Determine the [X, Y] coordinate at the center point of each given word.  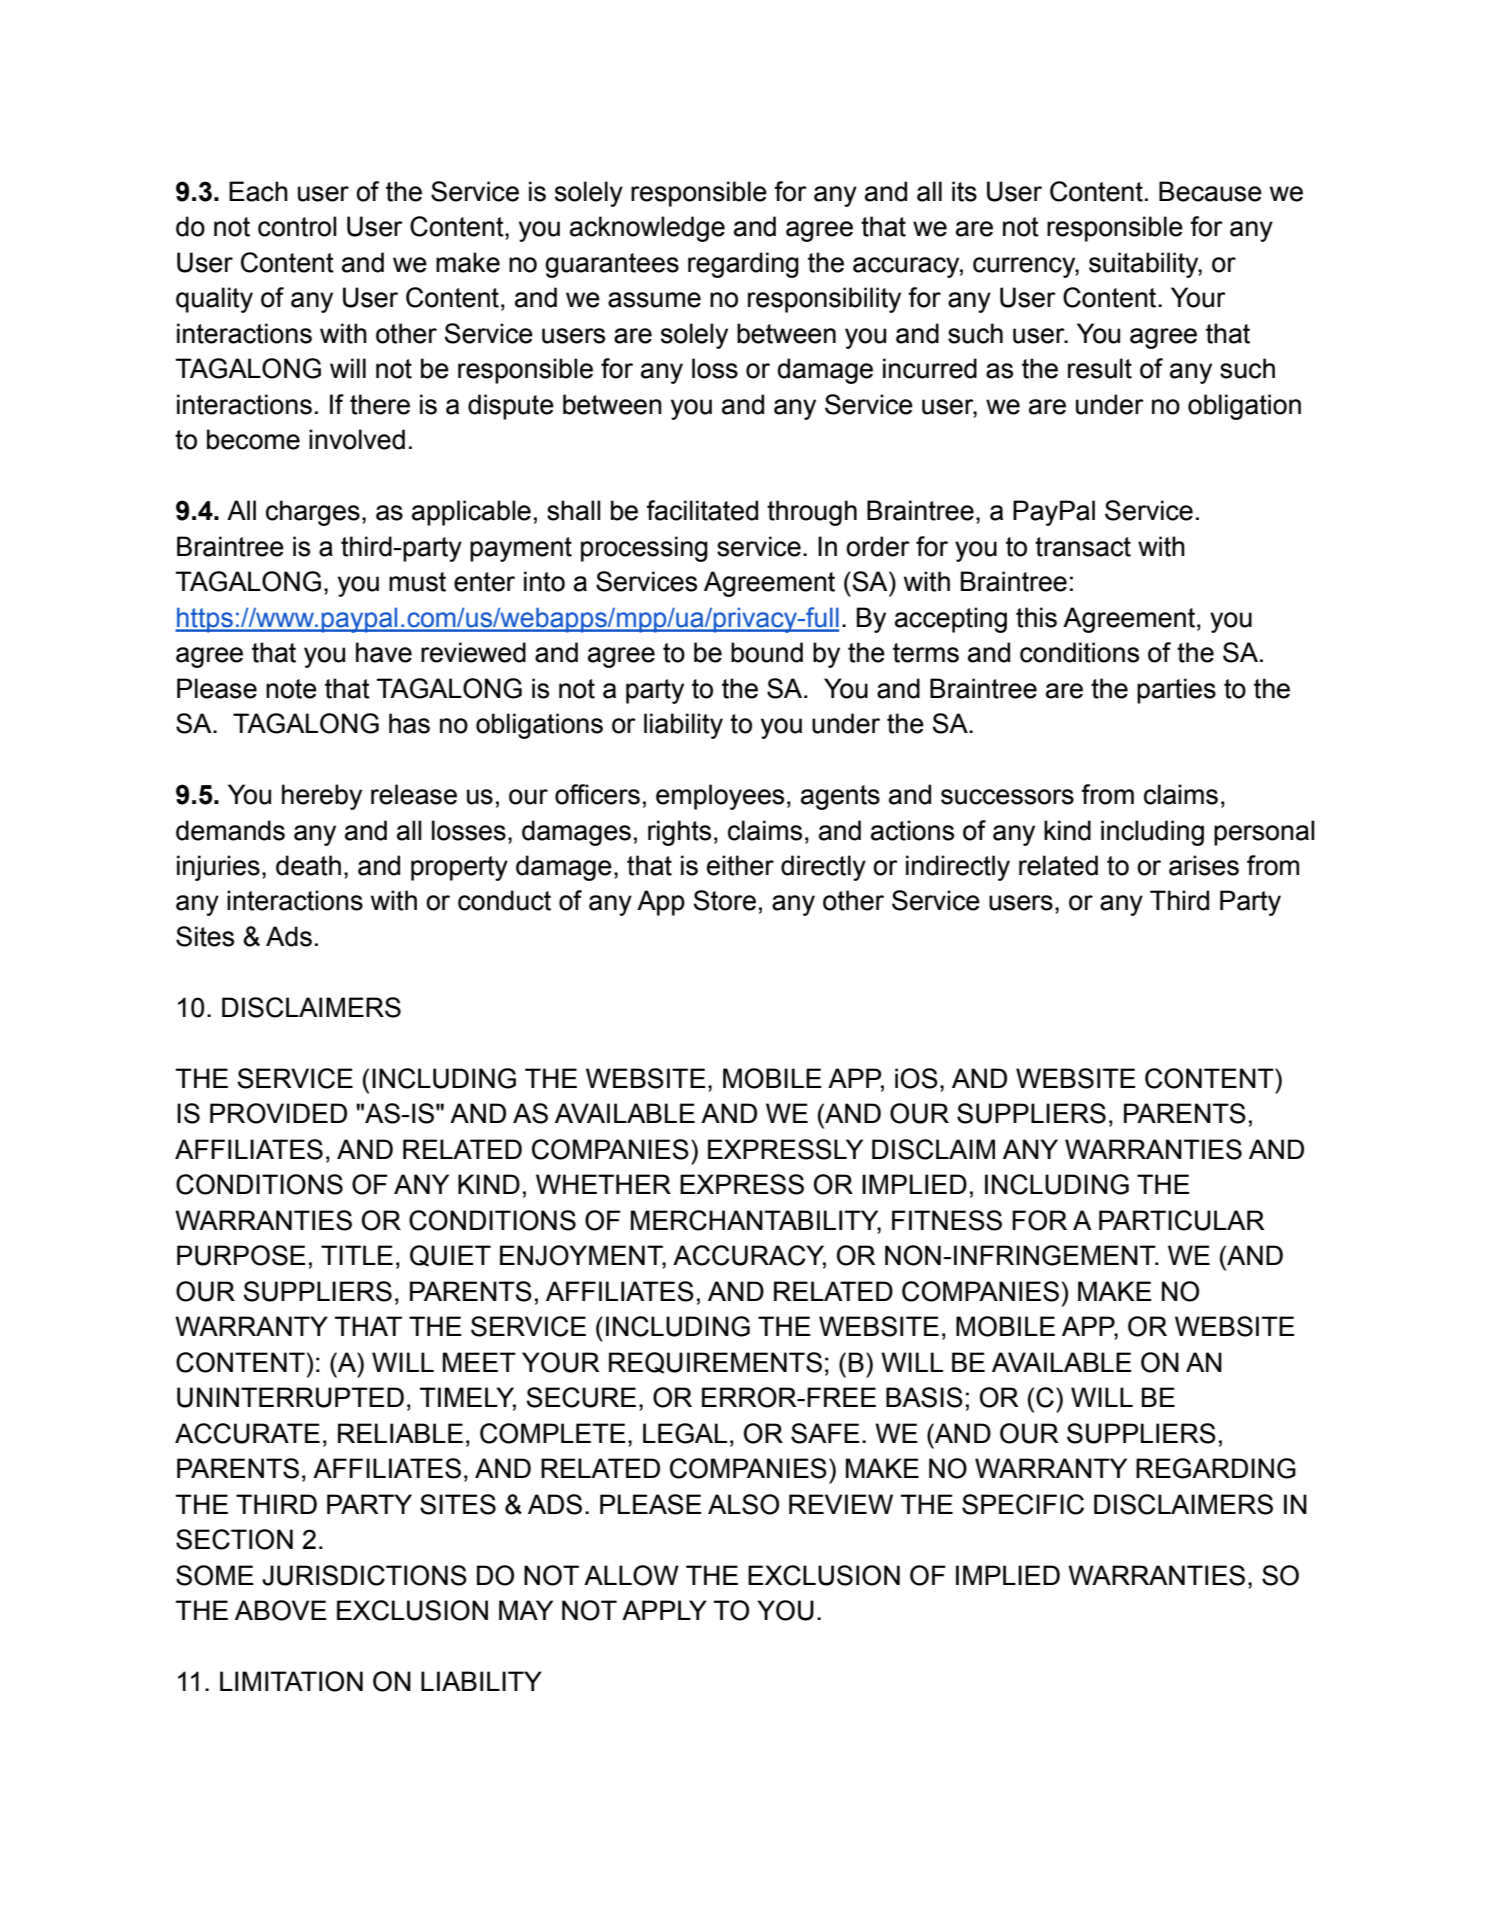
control [297, 226]
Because [1210, 191]
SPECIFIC [1023, 1504]
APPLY [664, 1610]
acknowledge [647, 229]
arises [1204, 865]
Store [725, 900]
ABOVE [281, 1610]
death [308, 865]
